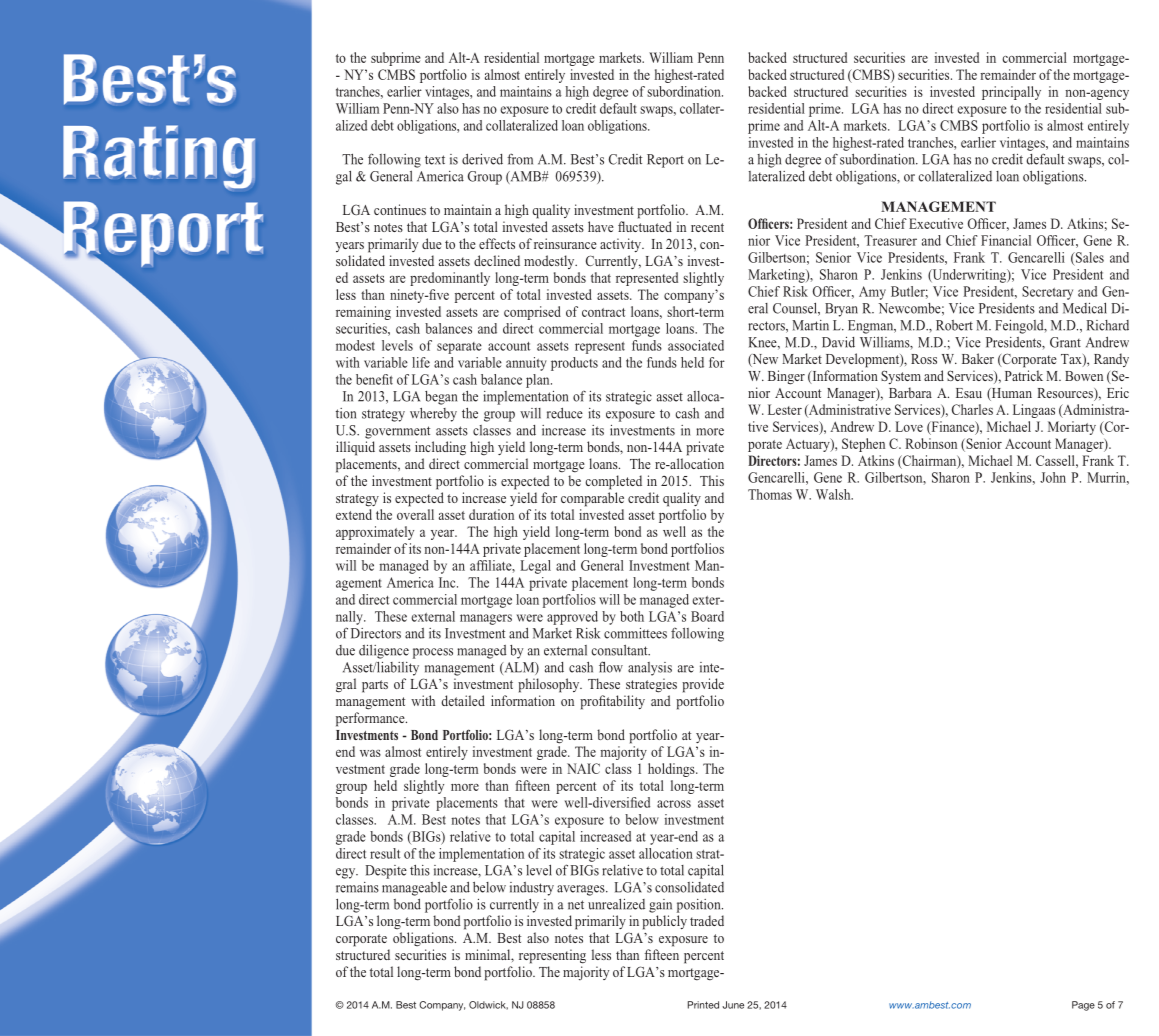  What do you see at coordinates (1011, 93) in the document?
I see `principally` at bounding box center [1011, 93].
